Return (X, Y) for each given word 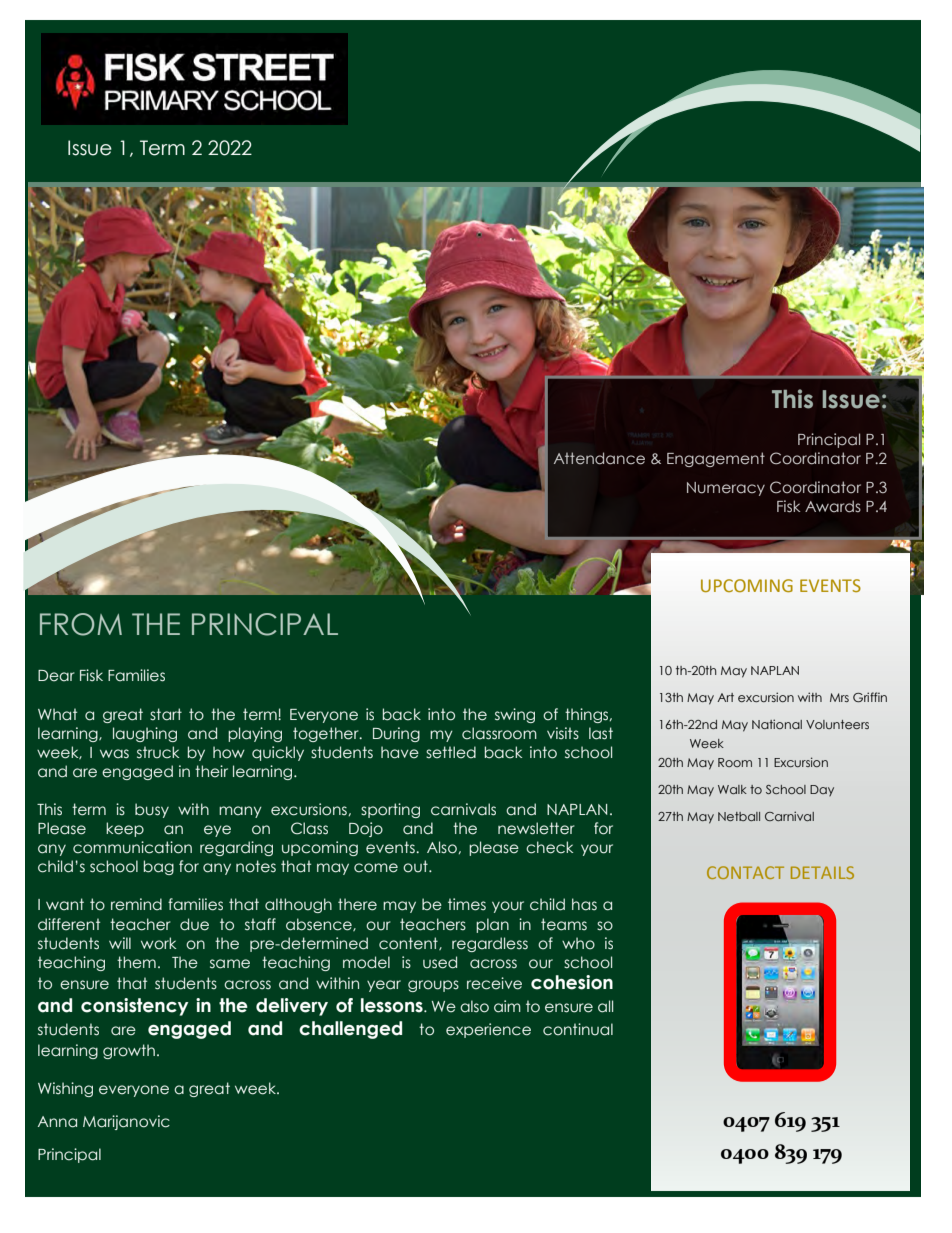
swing (515, 715)
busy (152, 810)
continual (578, 1029)
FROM (81, 624)
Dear (56, 676)
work (158, 943)
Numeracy (726, 489)
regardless (490, 944)
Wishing (65, 1089)
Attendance (599, 458)
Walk (732, 789)
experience (488, 1030)
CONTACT (745, 872)
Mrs (839, 697)
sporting (390, 810)
